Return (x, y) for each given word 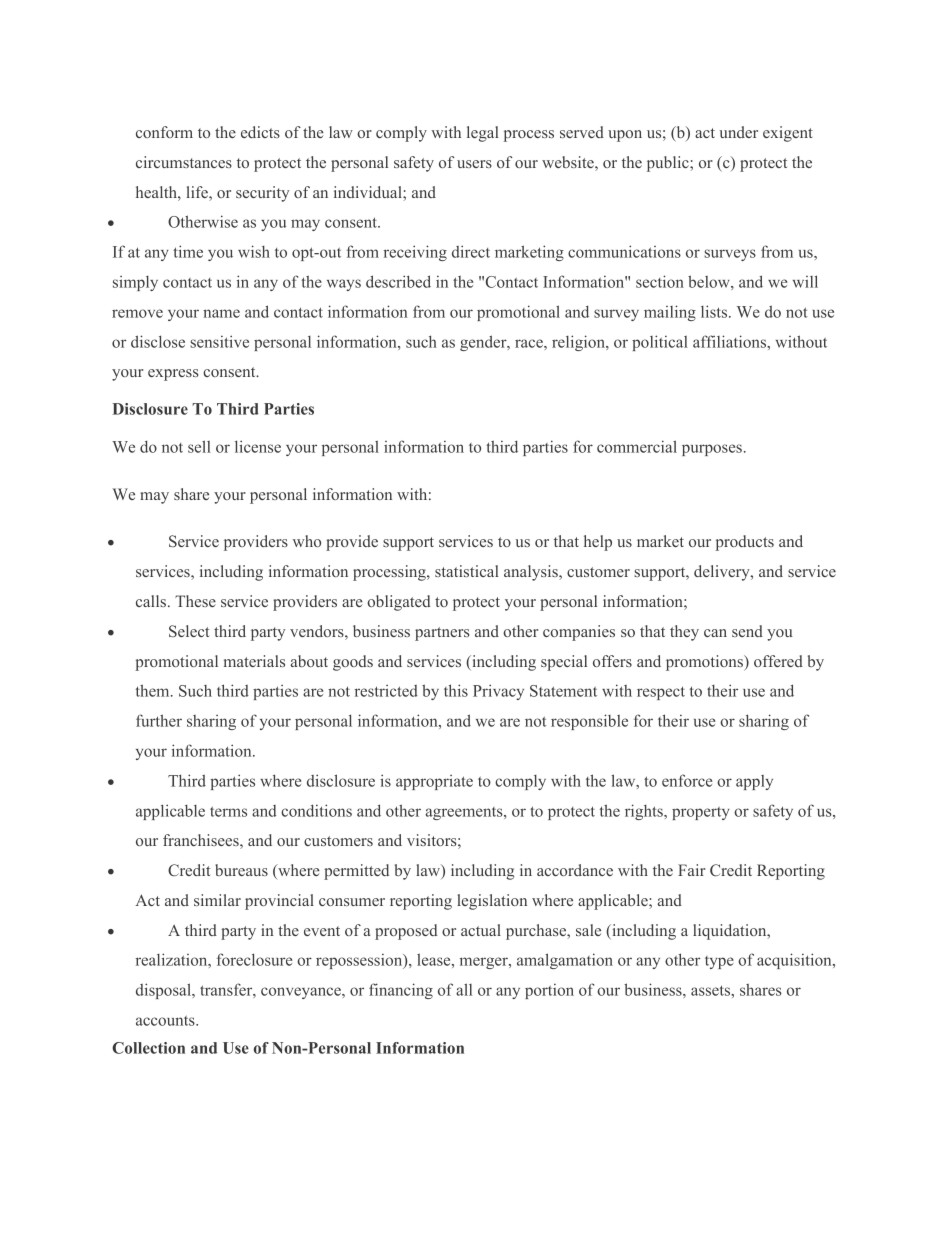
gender (484, 343)
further (159, 720)
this (456, 690)
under (739, 132)
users (474, 164)
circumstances (184, 162)
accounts (166, 1021)
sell (199, 446)
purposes (712, 450)
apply (754, 782)
